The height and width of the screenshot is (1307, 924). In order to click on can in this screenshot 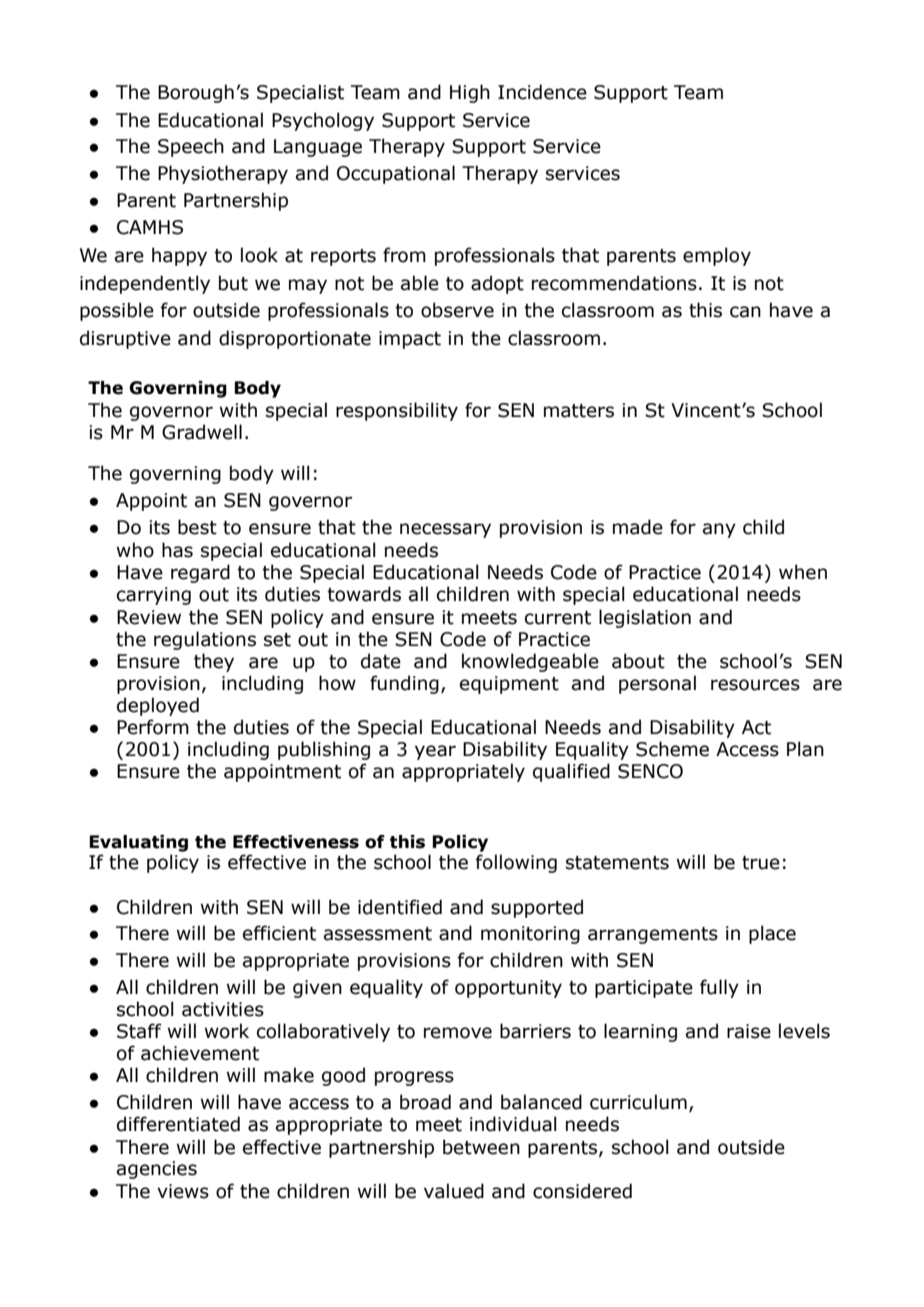, I will do `click(745, 312)`.
